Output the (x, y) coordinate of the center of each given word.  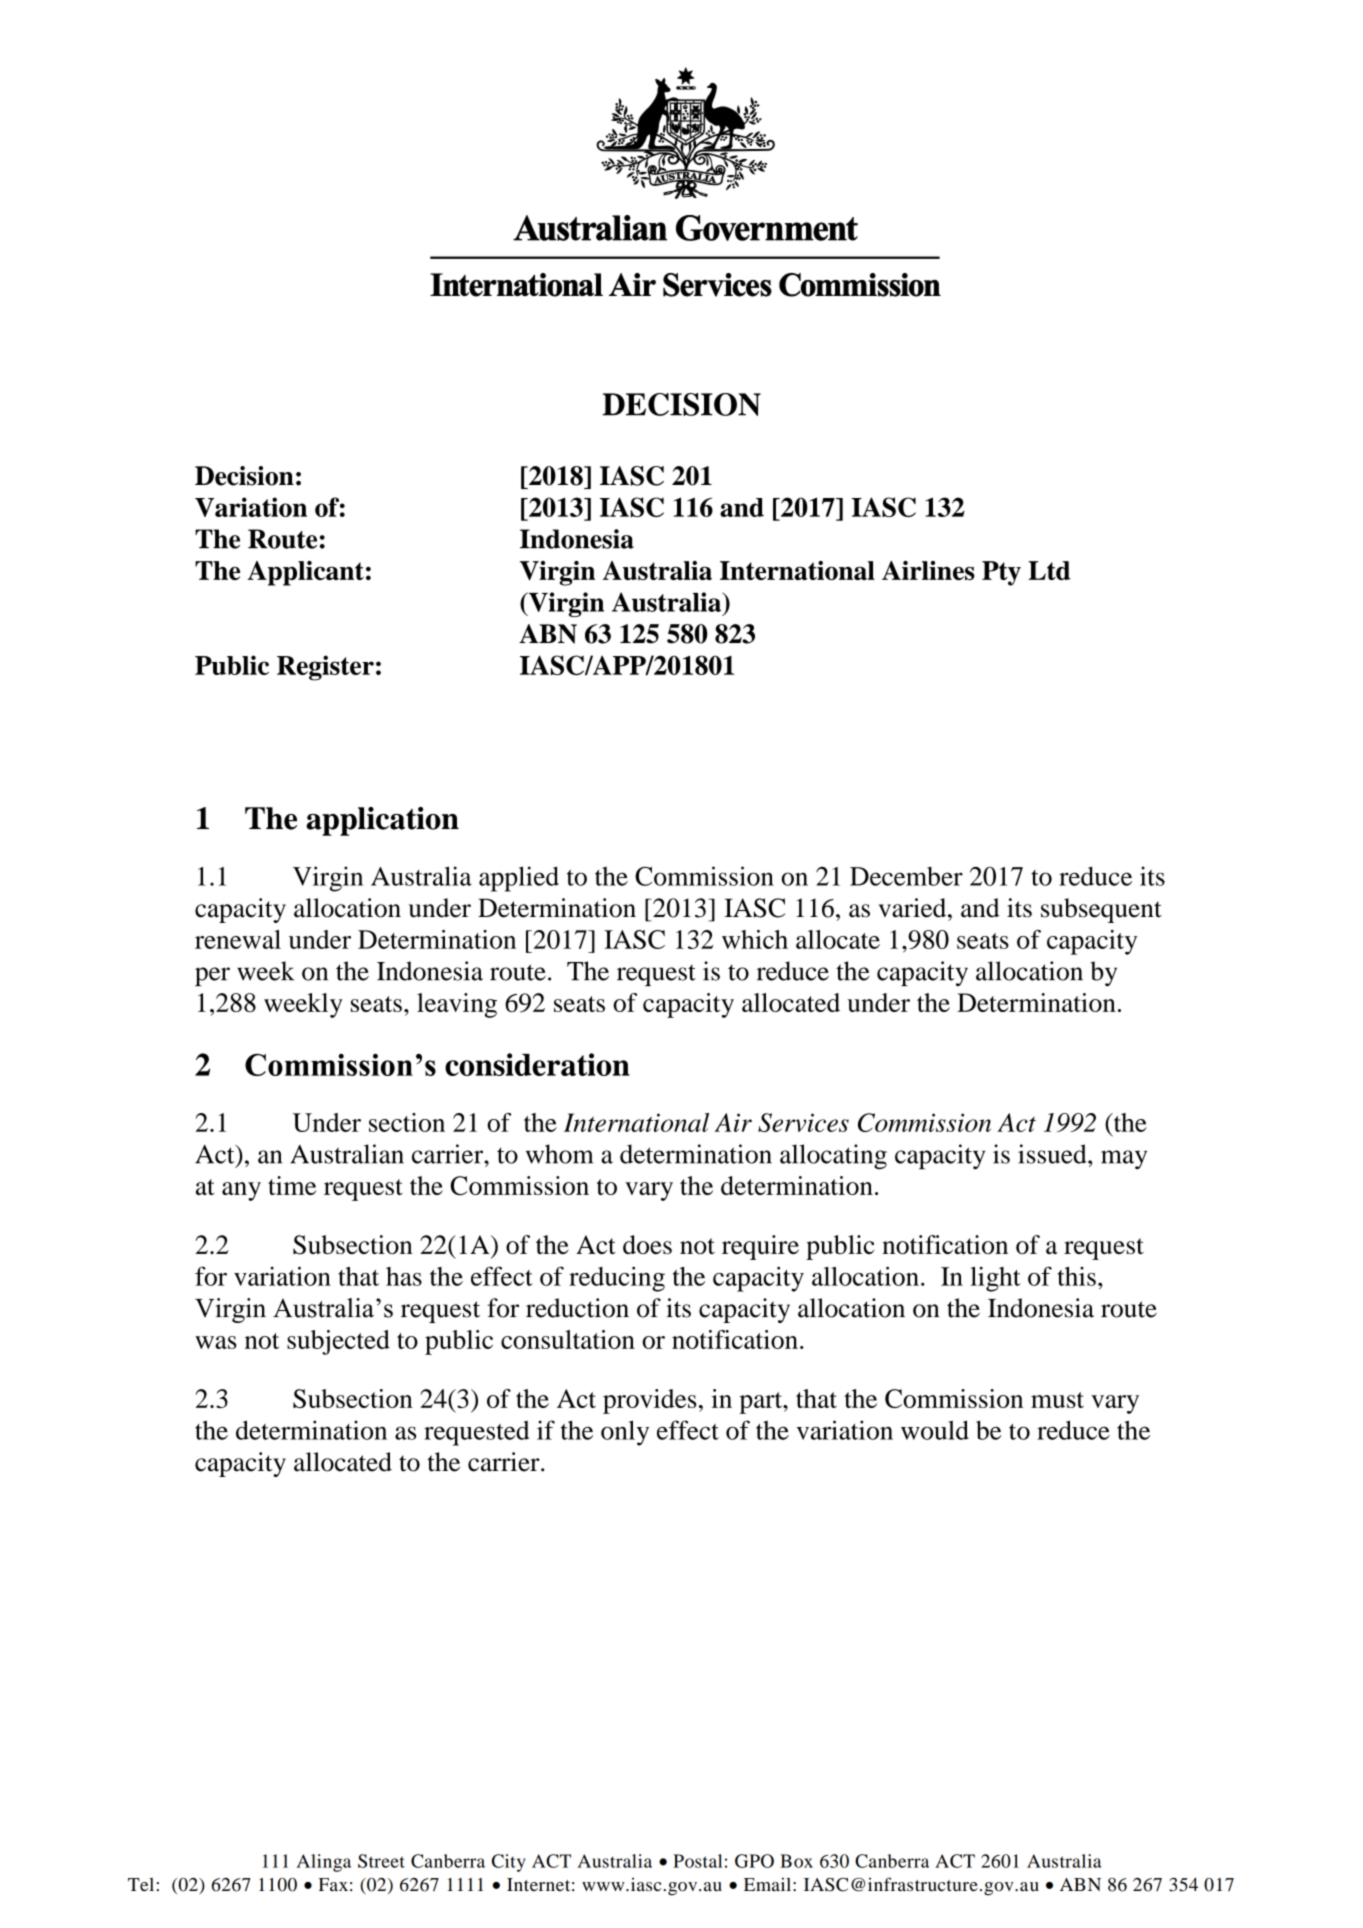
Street (381, 1861)
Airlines (928, 570)
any (241, 1191)
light (995, 1279)
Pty (1001, 573)
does (647, 1244)
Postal (697, 1861)
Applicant (306, 573)
